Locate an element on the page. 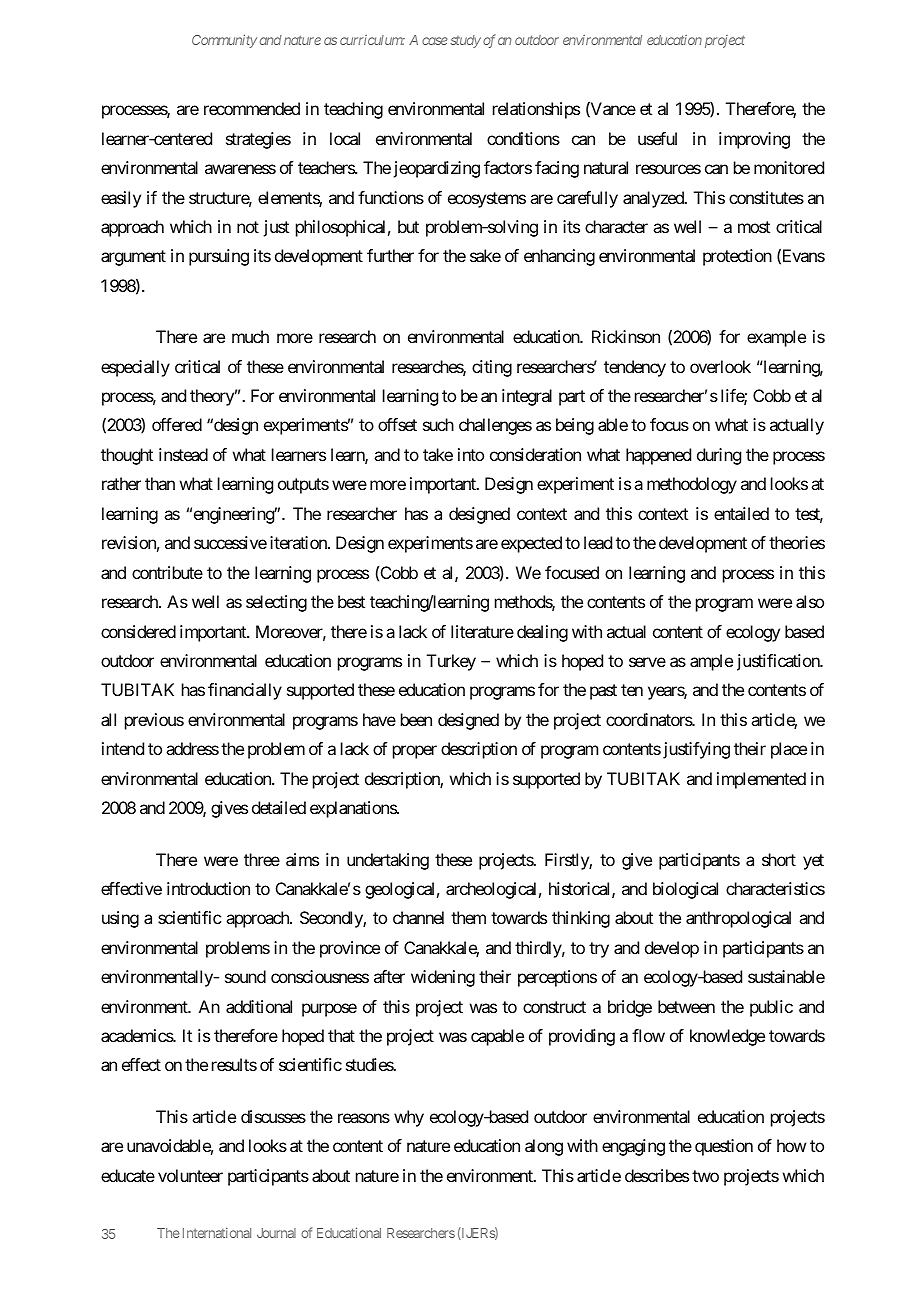 Image resolution: width=924 pixels, height=1307 pixels. improving is located at coordinates (754, 140).
